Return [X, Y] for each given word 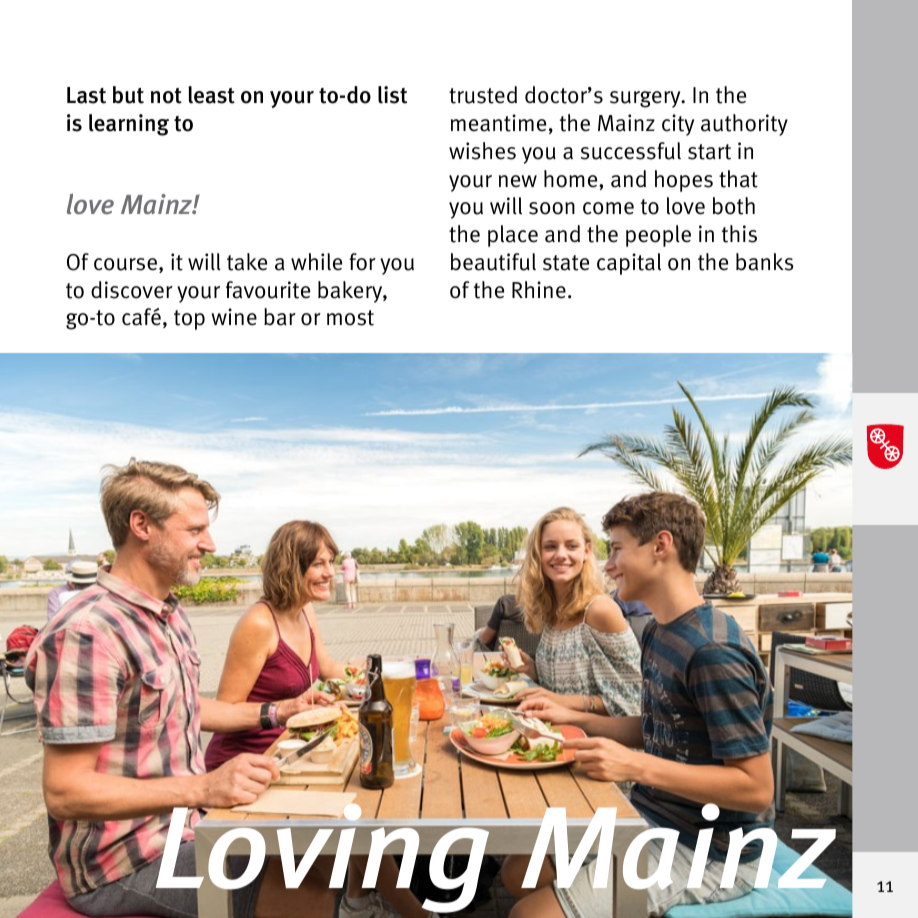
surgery [646, 99]
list [392, 95]
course [125, 264]
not [166, 96]
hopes [684, 181]
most [350, 318]
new [518, 181]
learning [129, 125]
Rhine [539, 290]
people [658, 236]
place [513, 236]
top [189, 320]
